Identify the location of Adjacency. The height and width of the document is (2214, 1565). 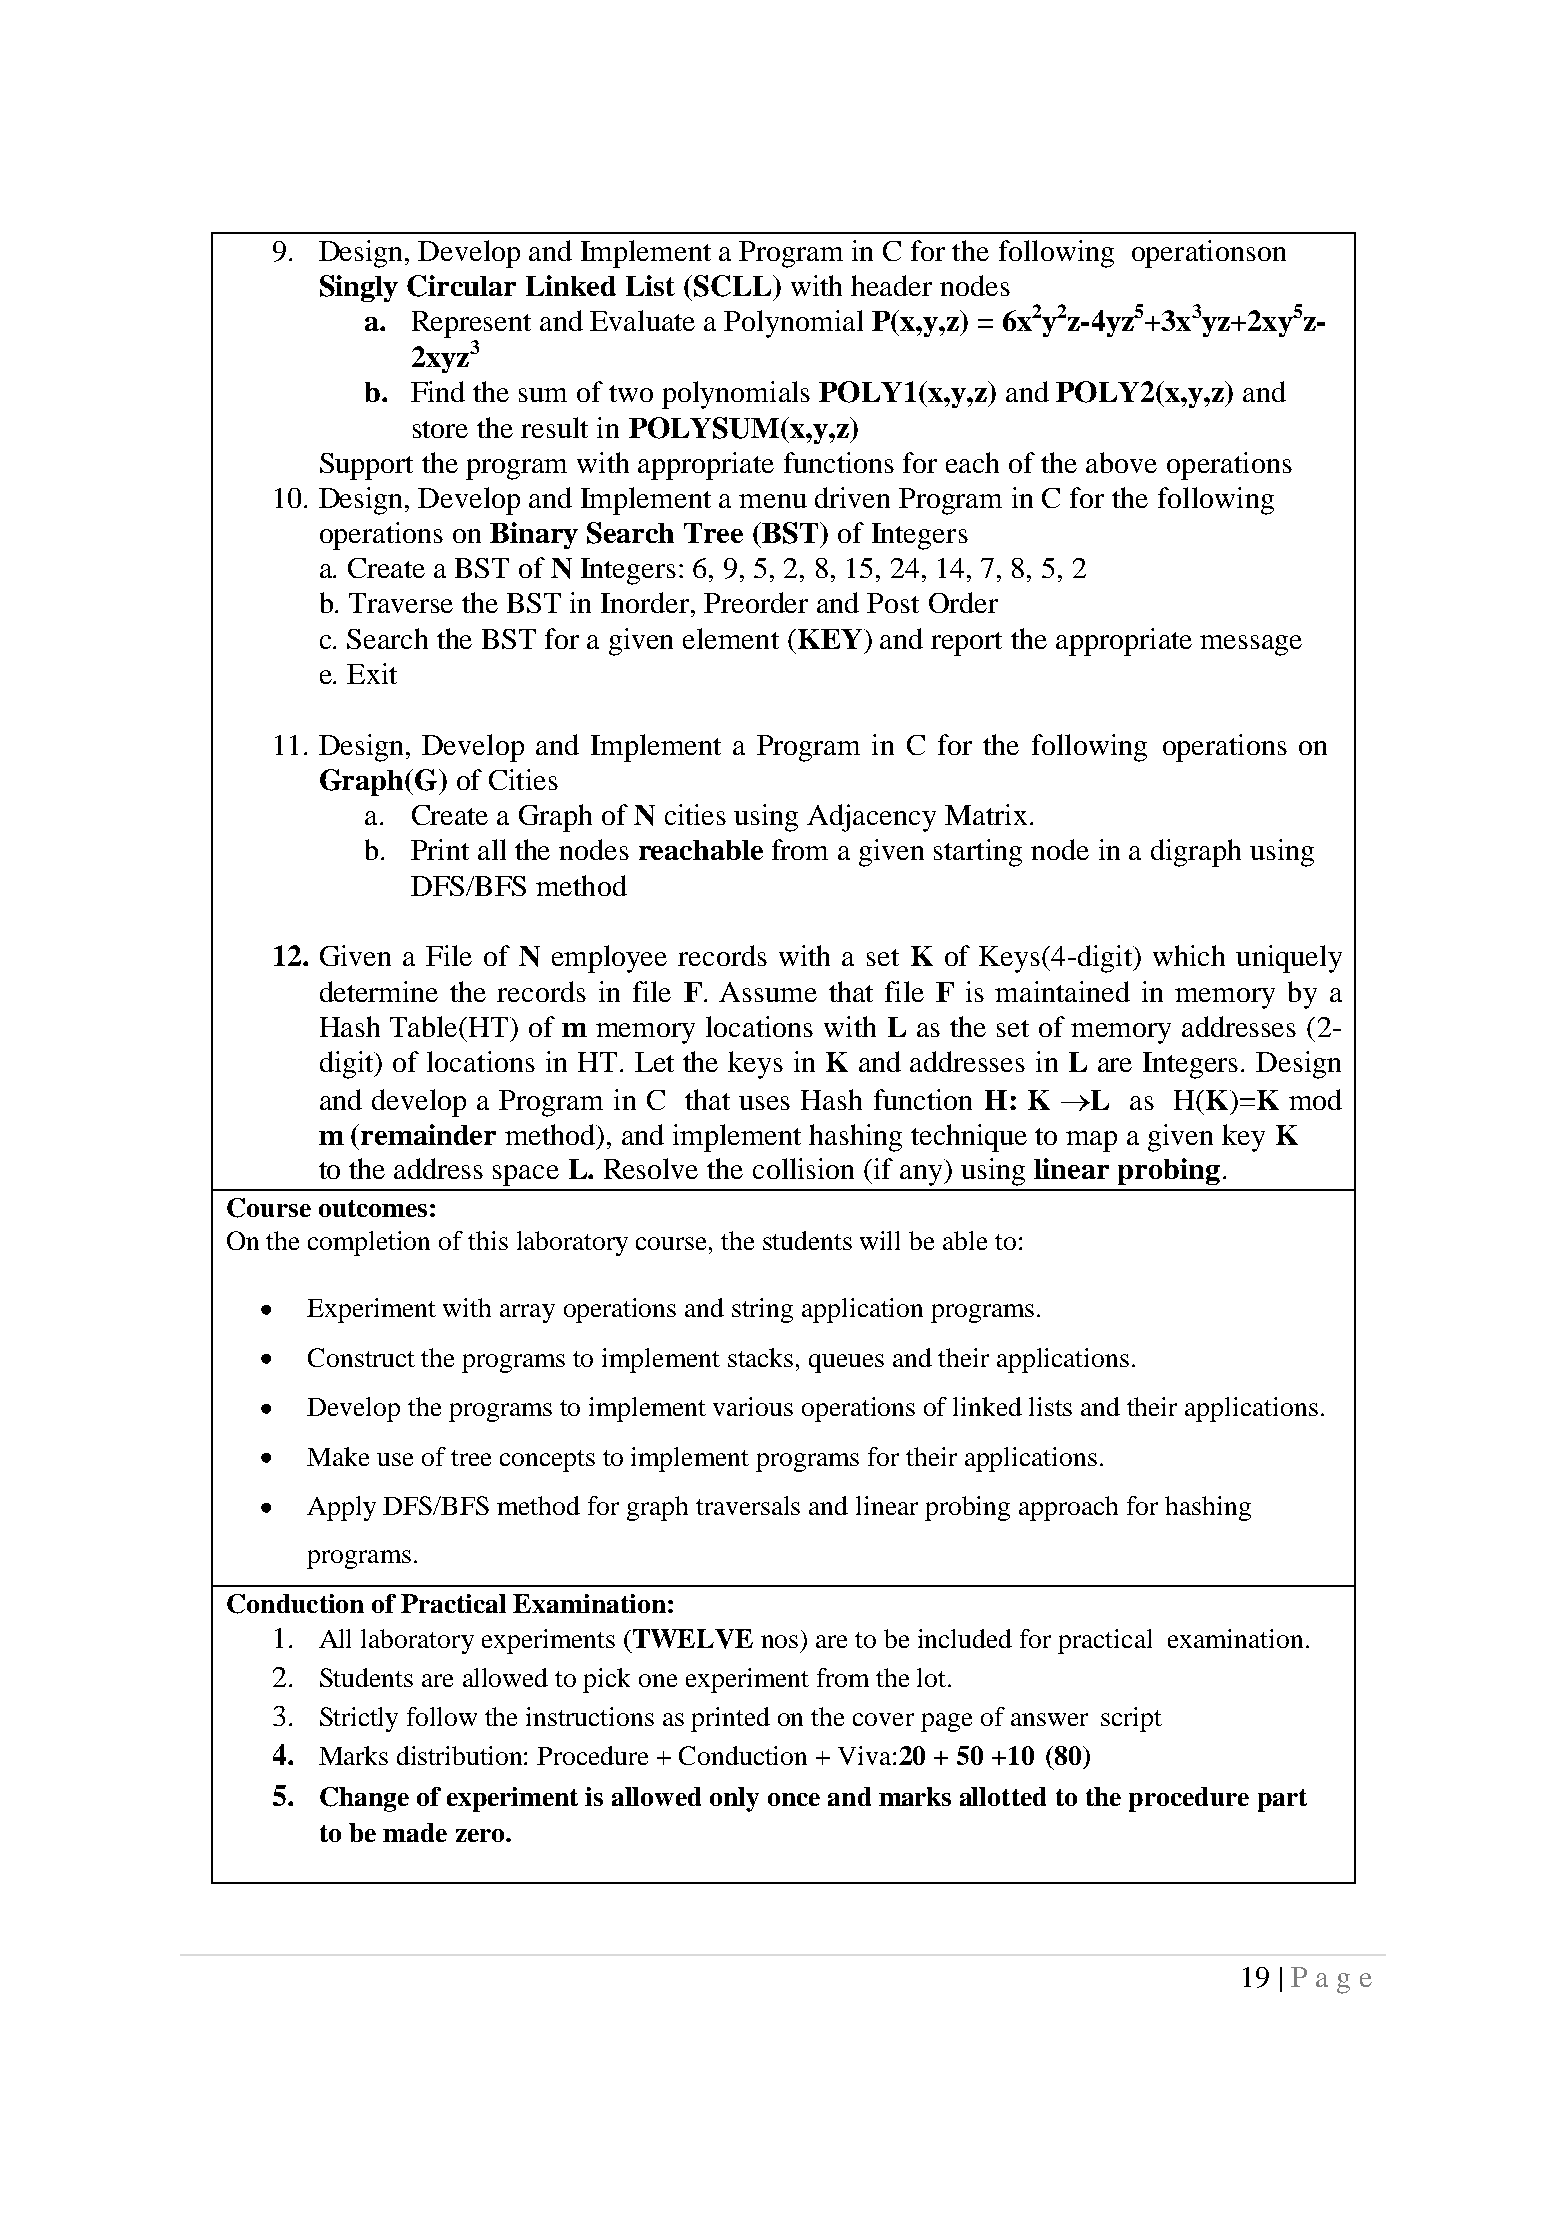
(871, 818).
